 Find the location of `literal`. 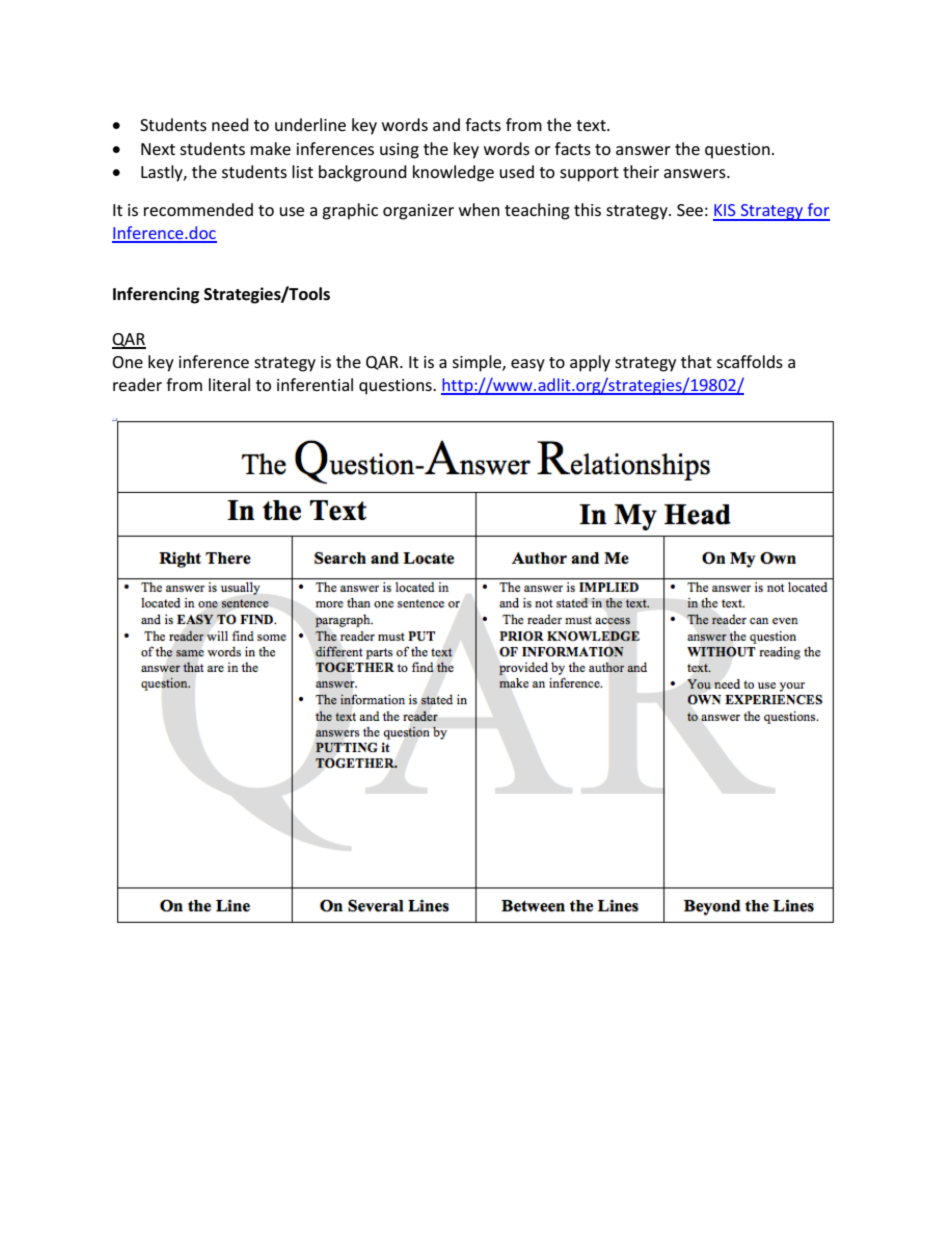

literal is located at coordinates (229, 384).
